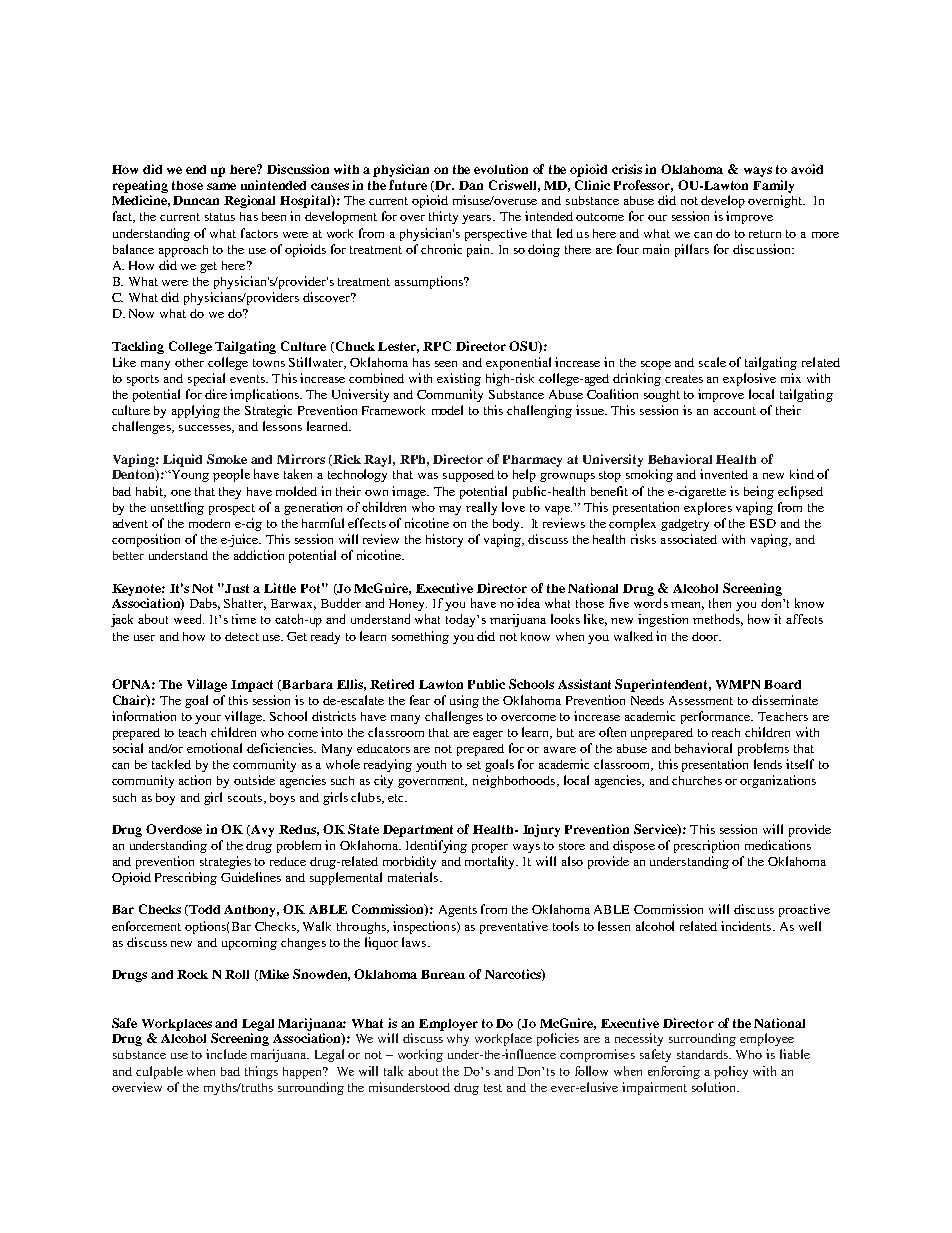 The width and height of the page is (952, 1233). Describe the element at coordinates (225, 862) in the page. I see `strategies` at that location.
